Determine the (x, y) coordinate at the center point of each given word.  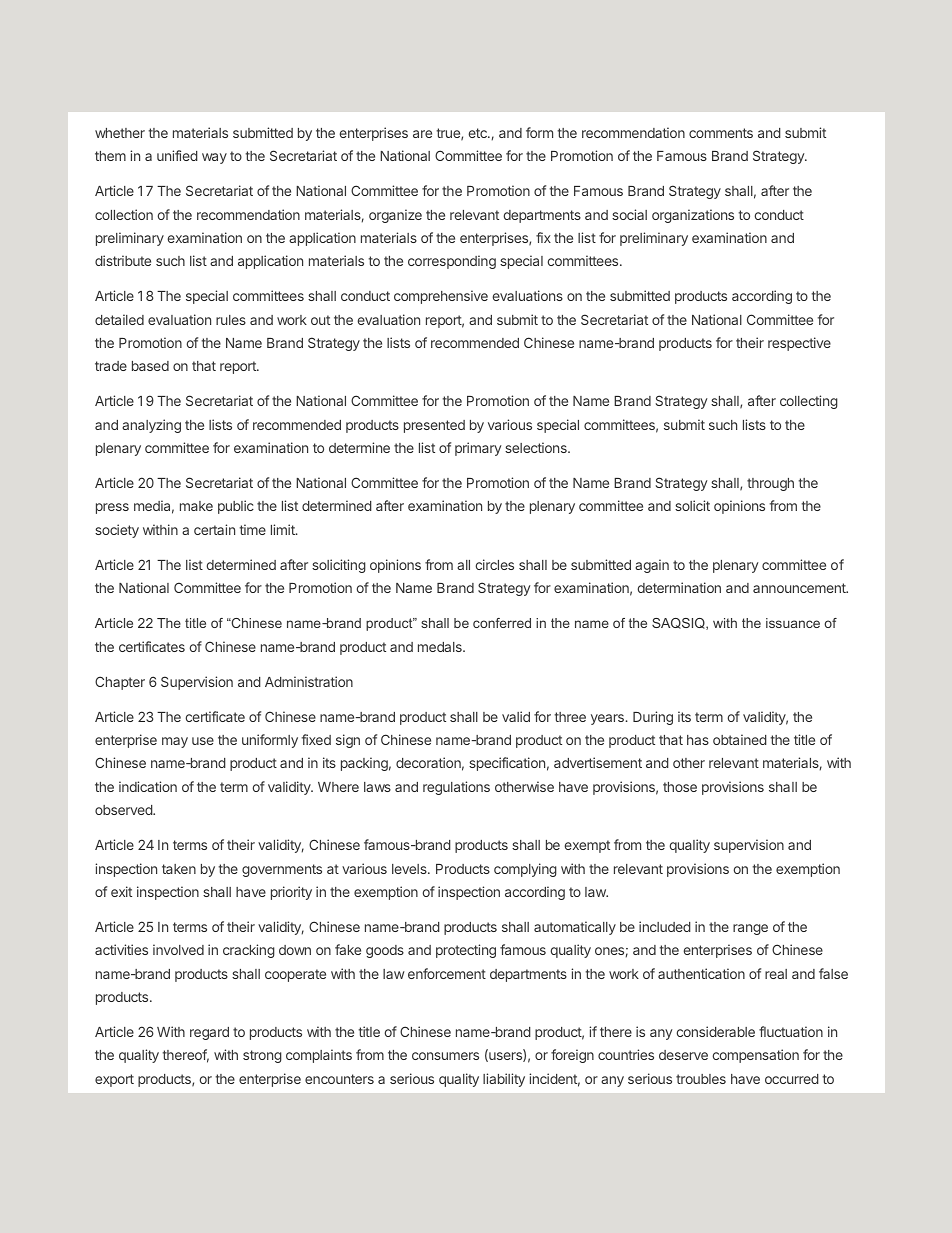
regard (209, 1033)
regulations (456, 788)
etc (479, 133)
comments (721, 133)
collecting (809, 402)
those (680, 787)
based (150, 366)
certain (214, 529)
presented (434, 426)
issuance (793, 623)
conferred (502, 623)
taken (179, 869)
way (214, 158)
